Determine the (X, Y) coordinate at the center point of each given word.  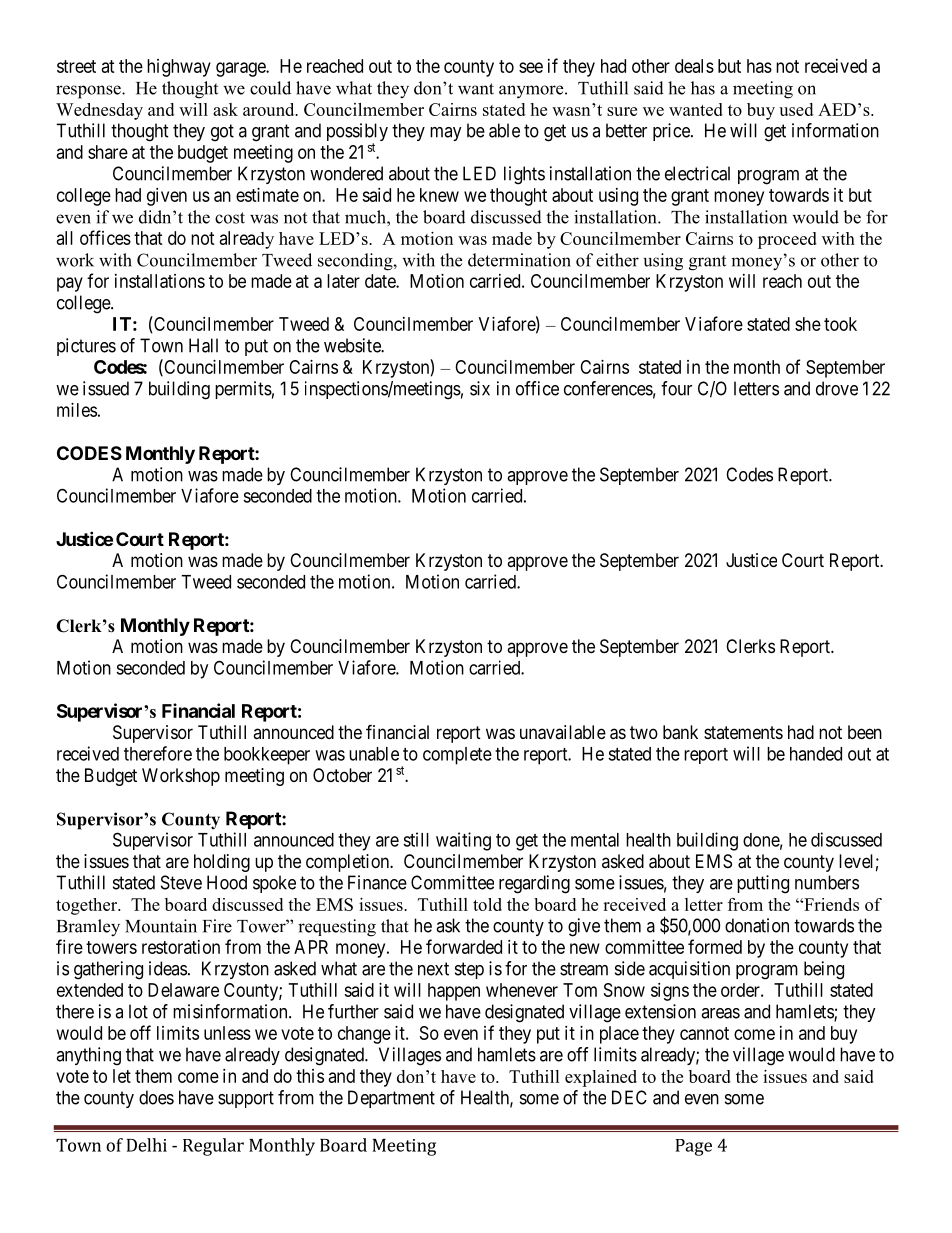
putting (763, 884)
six (480, 388)
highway (179, 68)
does (156, 1097)
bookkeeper (267, 756)
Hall (203, 345)
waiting (463, 841)
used (796, 109)
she (808, 324)
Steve (181, 882)
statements (743, 732)
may (446, 134)
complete (457, 756)
